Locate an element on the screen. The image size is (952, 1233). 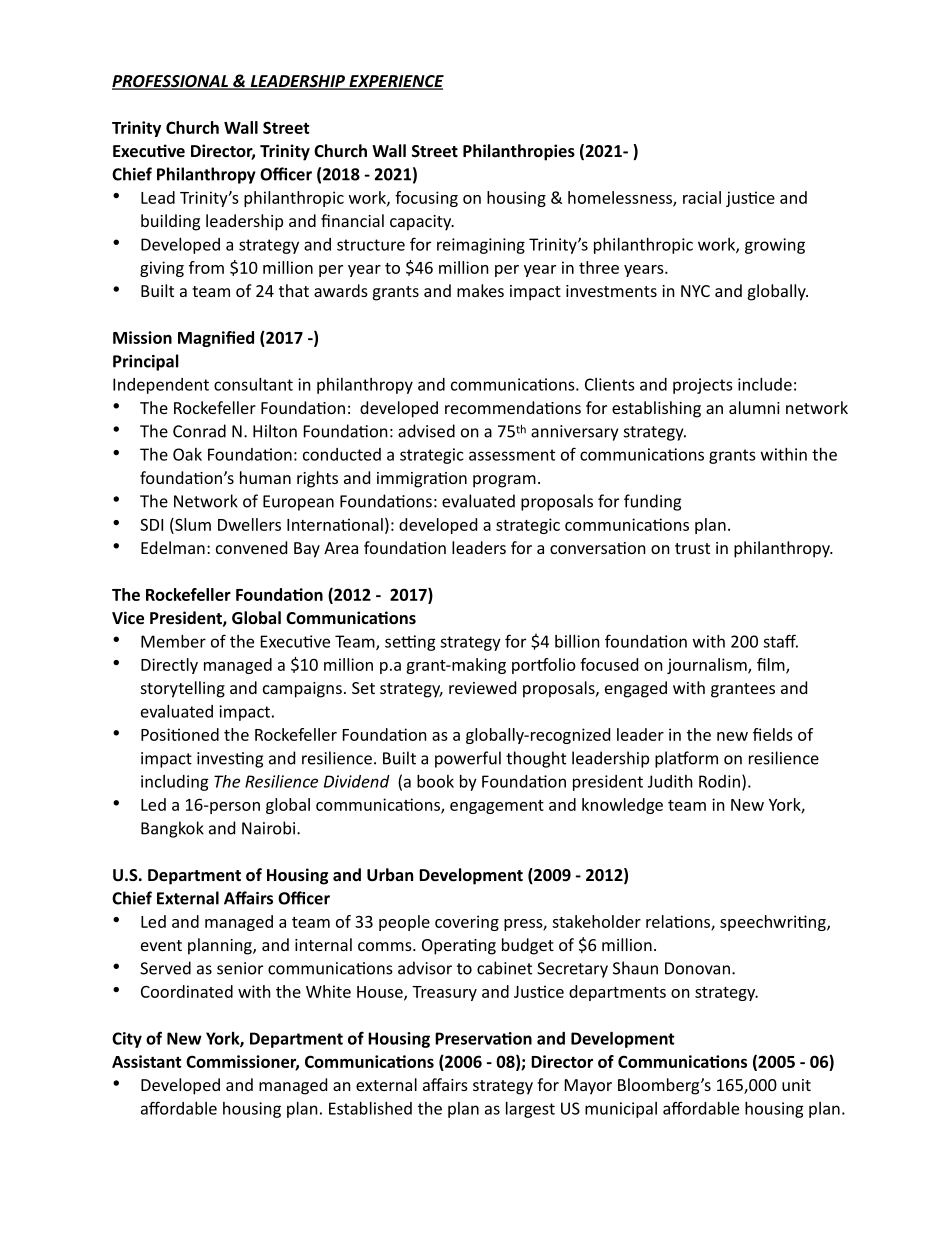
projects is located at coordinates (703, 386).
